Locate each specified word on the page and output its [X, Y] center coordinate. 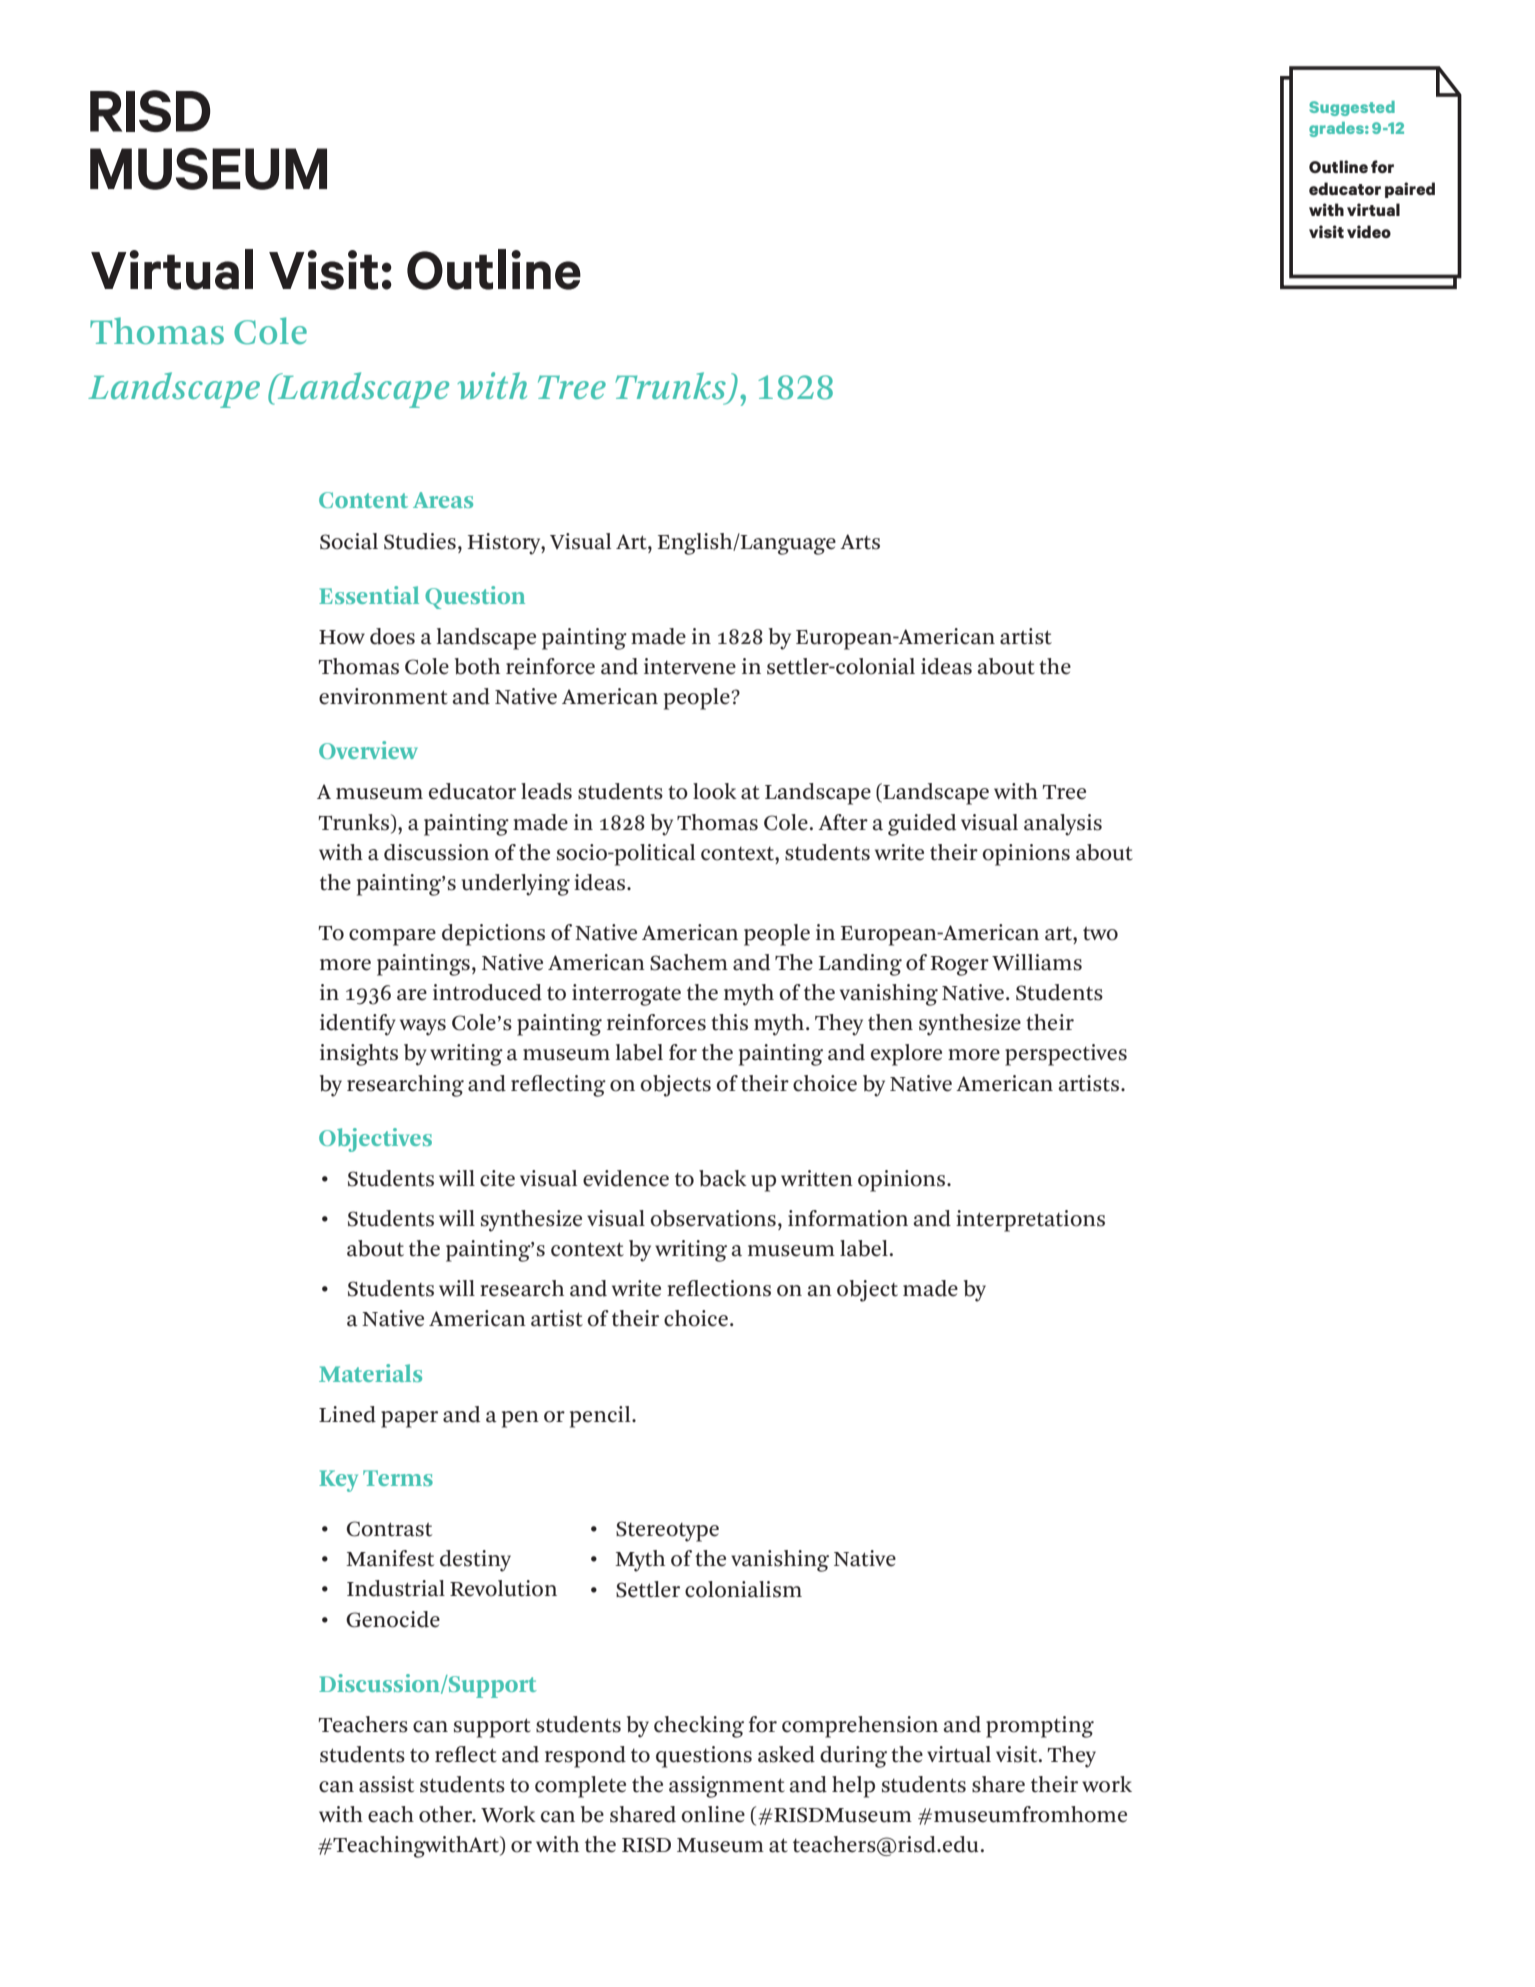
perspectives [1066, 1055]
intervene [690, 666]
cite [497, 1178]
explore [906, 1055]
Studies [420, 541]
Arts [860, 542]
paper [409, 1419]
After [843, 822]
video [1369, 231]
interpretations [1030, 1221]
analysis [1063, 825]
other [447, 1814]
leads [546, 791]
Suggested [1352, 108]
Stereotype [667, 1531]
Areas [443, 500]
